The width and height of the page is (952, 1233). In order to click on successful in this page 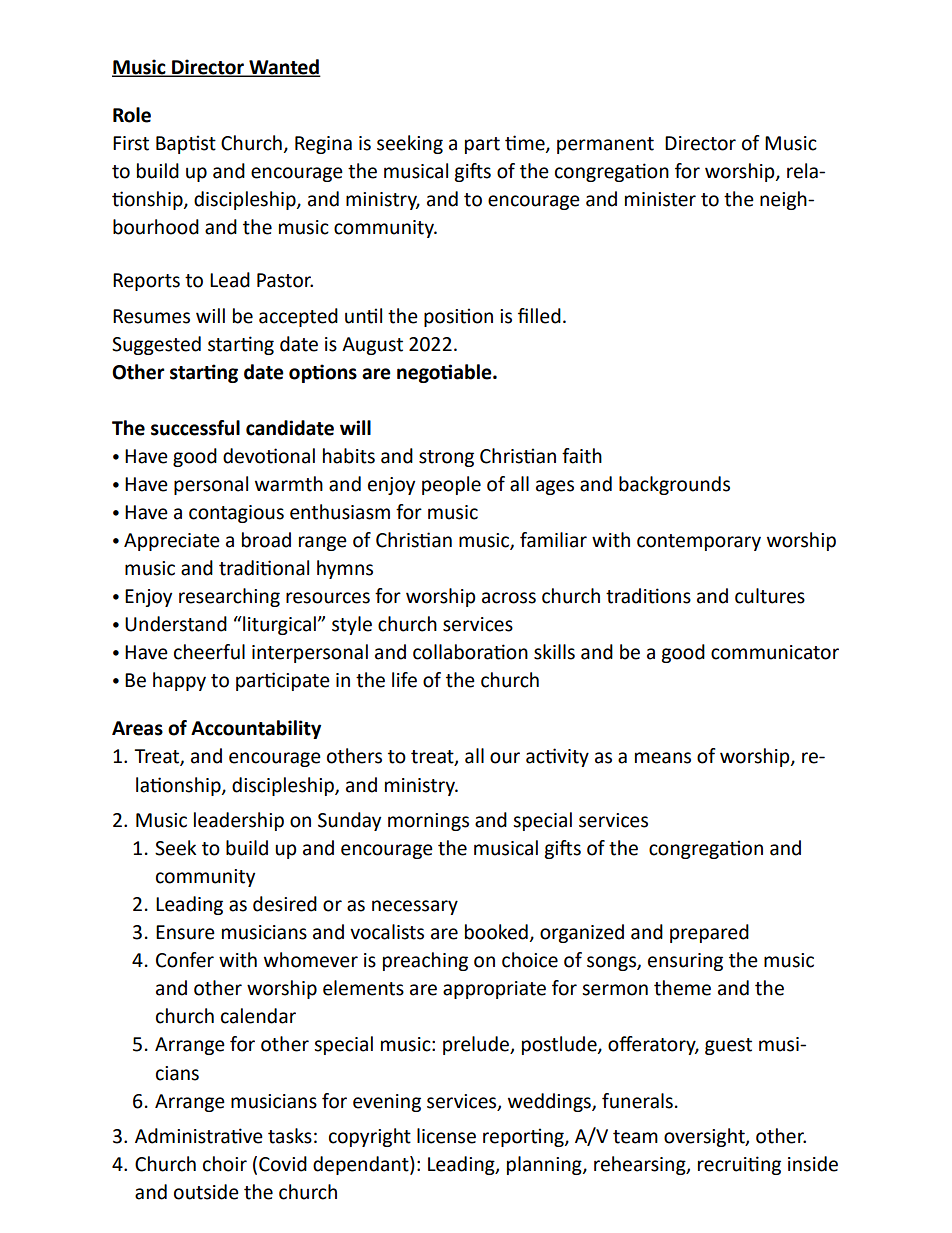, I will do `click(195, 428)`.
